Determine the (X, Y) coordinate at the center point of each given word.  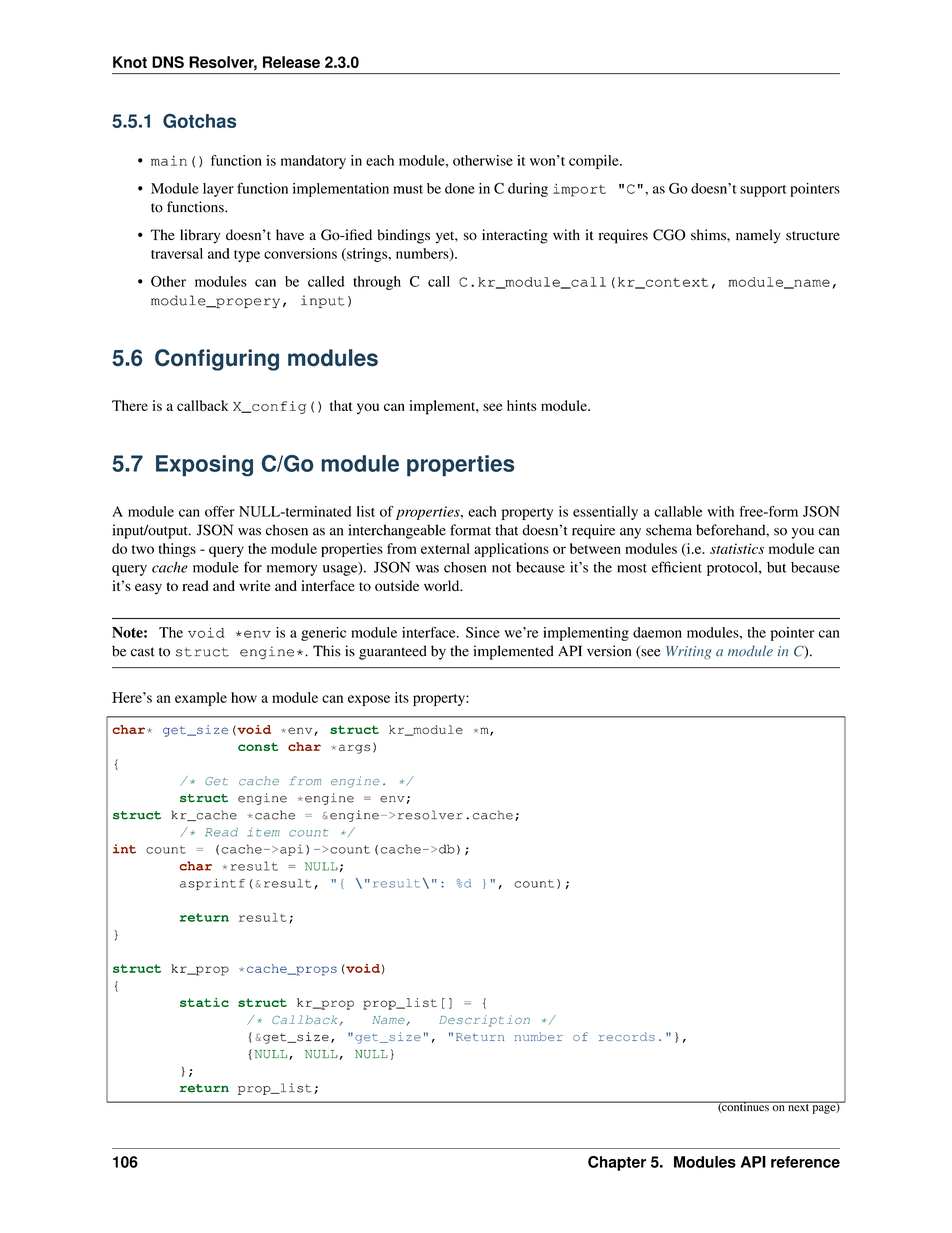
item (263, 832)
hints (521, 405)
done (460, 188)
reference (805, 1162)
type (247, 256)
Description (484, 1021)
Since (483, 632)
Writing (689, 652)
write (254, 585)
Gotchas (200, 121)
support (763, 191)
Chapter (617, 1163)
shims (709, 235)
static (204, 1002)
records (627, 1036)
